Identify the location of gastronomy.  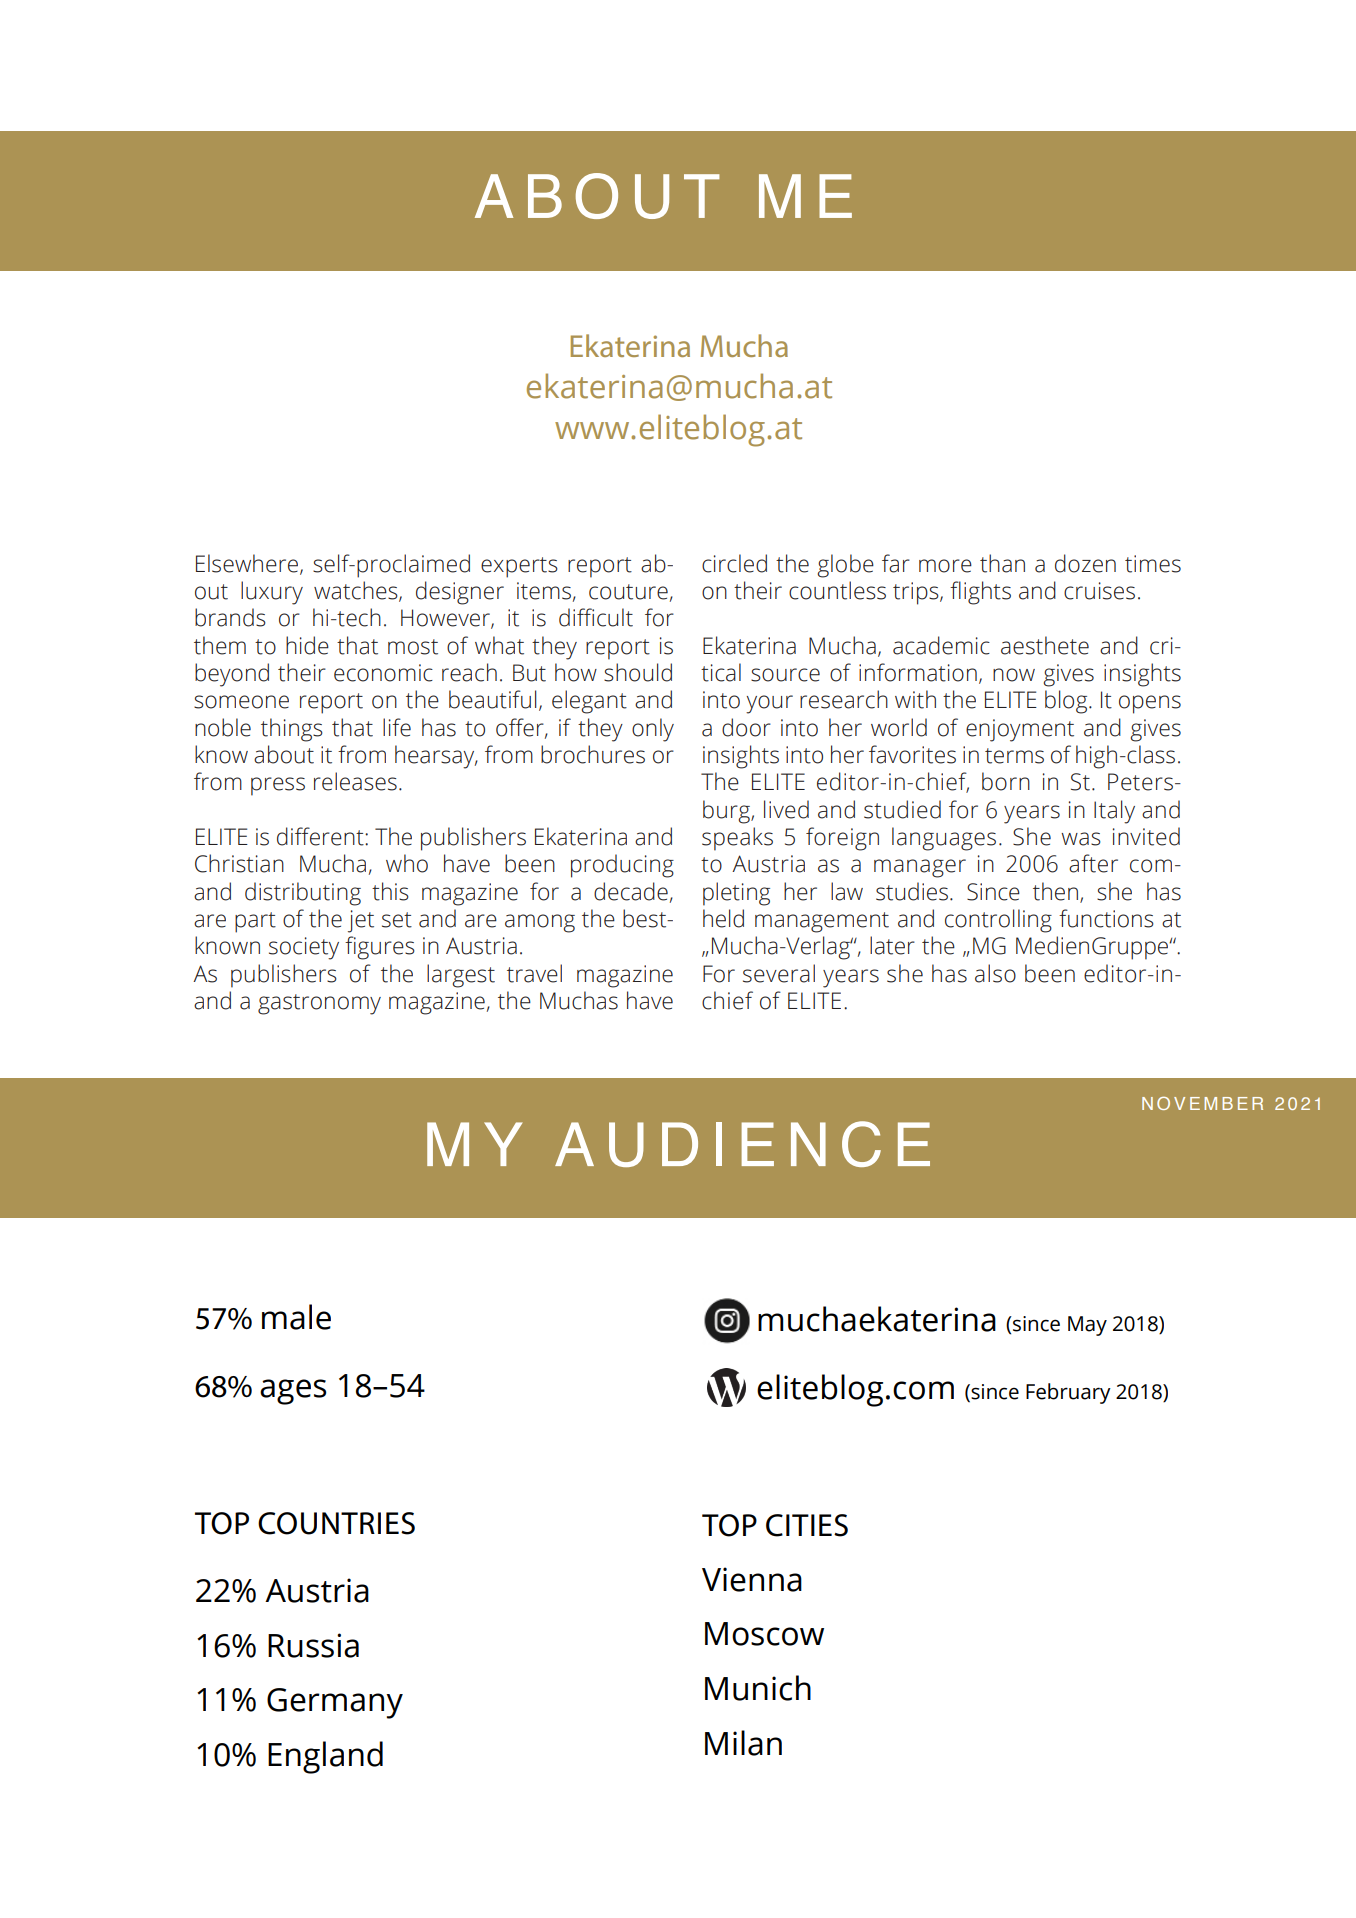
(319, 1004).
